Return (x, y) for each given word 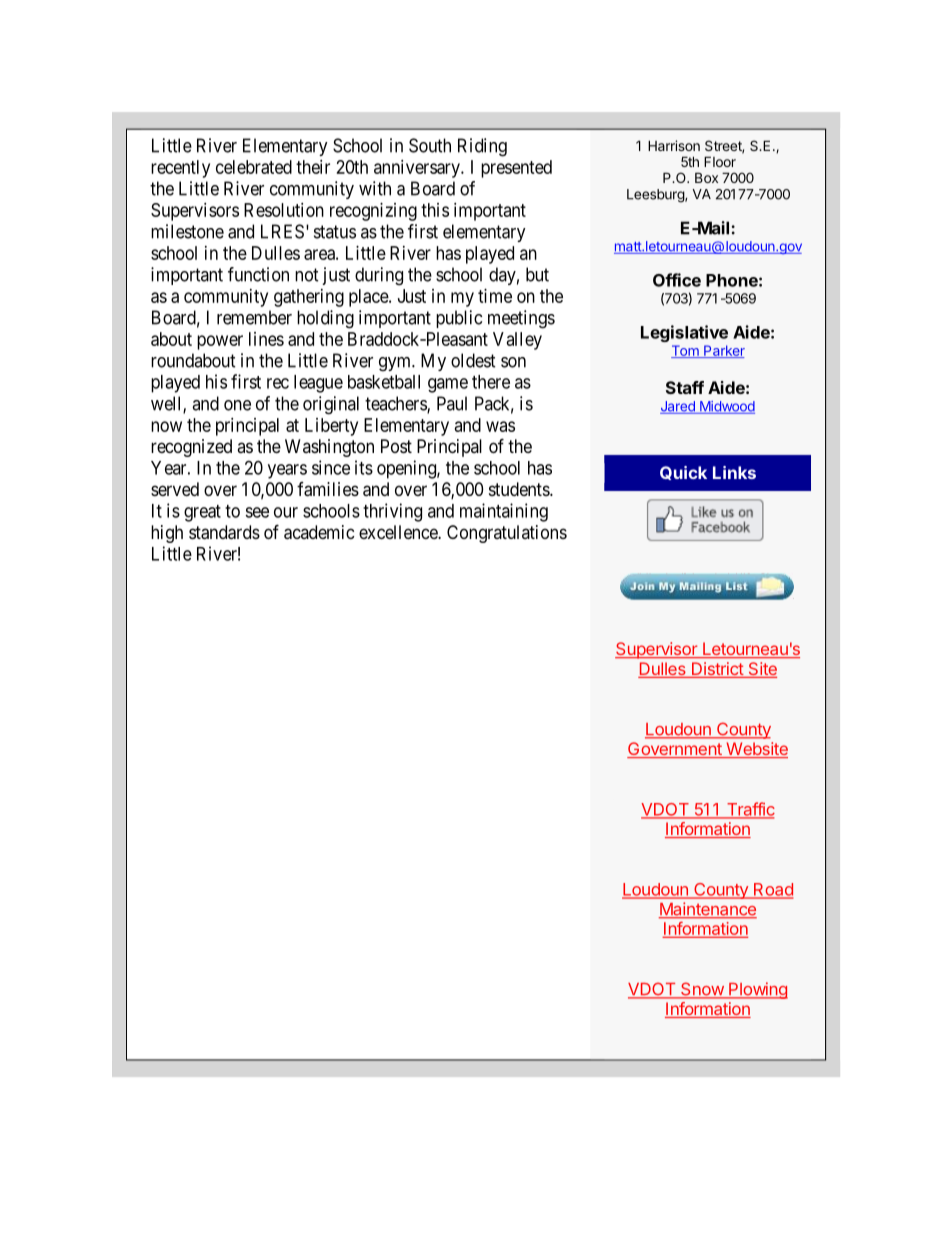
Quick (683, 473)
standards (224, 532)
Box (706, 177)
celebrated (254, 167)
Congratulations (507, 534)
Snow (702, 990)
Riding (482, 147)
